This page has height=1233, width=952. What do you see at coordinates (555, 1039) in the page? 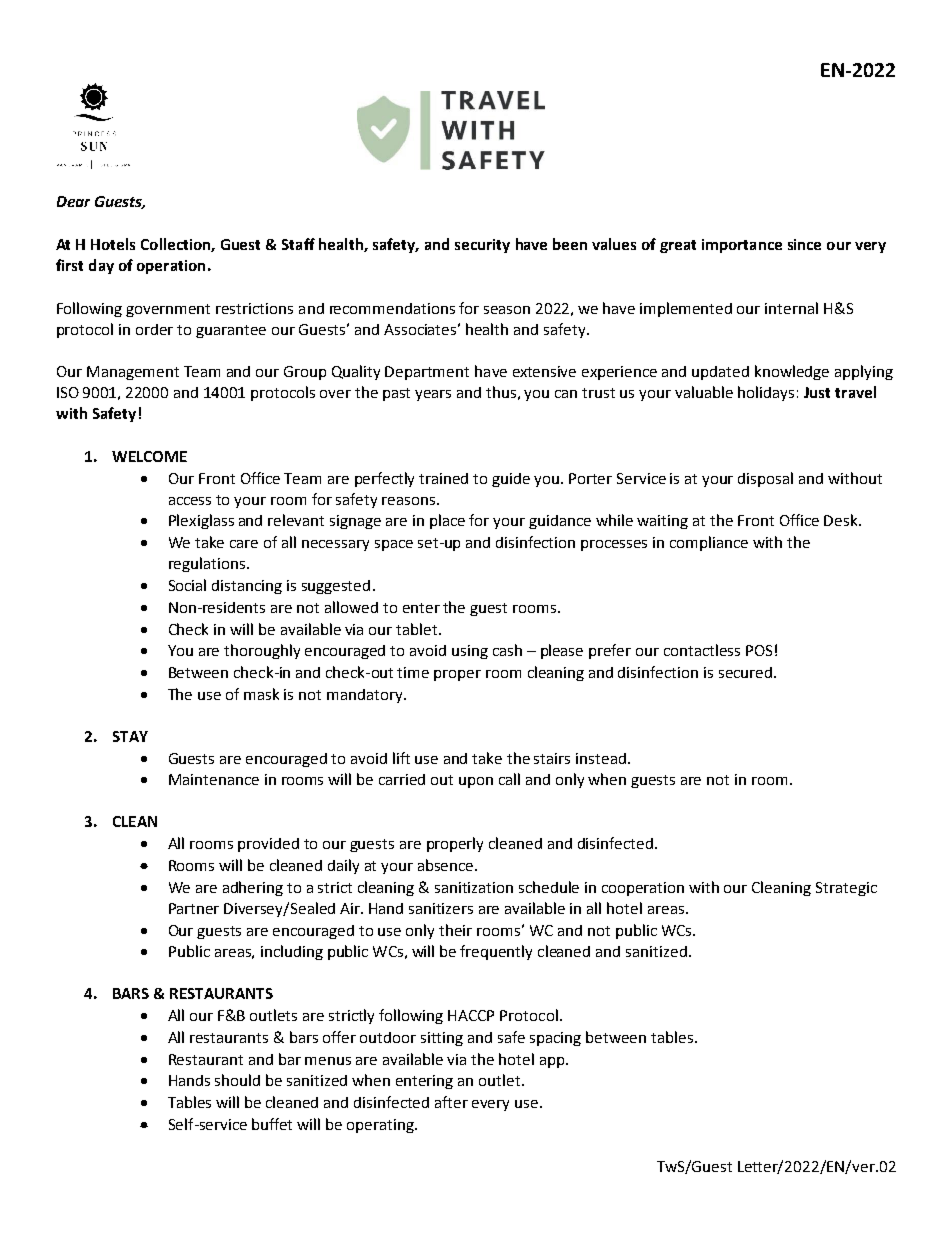
I see `spacing` at bounding box center [555, 1039].
